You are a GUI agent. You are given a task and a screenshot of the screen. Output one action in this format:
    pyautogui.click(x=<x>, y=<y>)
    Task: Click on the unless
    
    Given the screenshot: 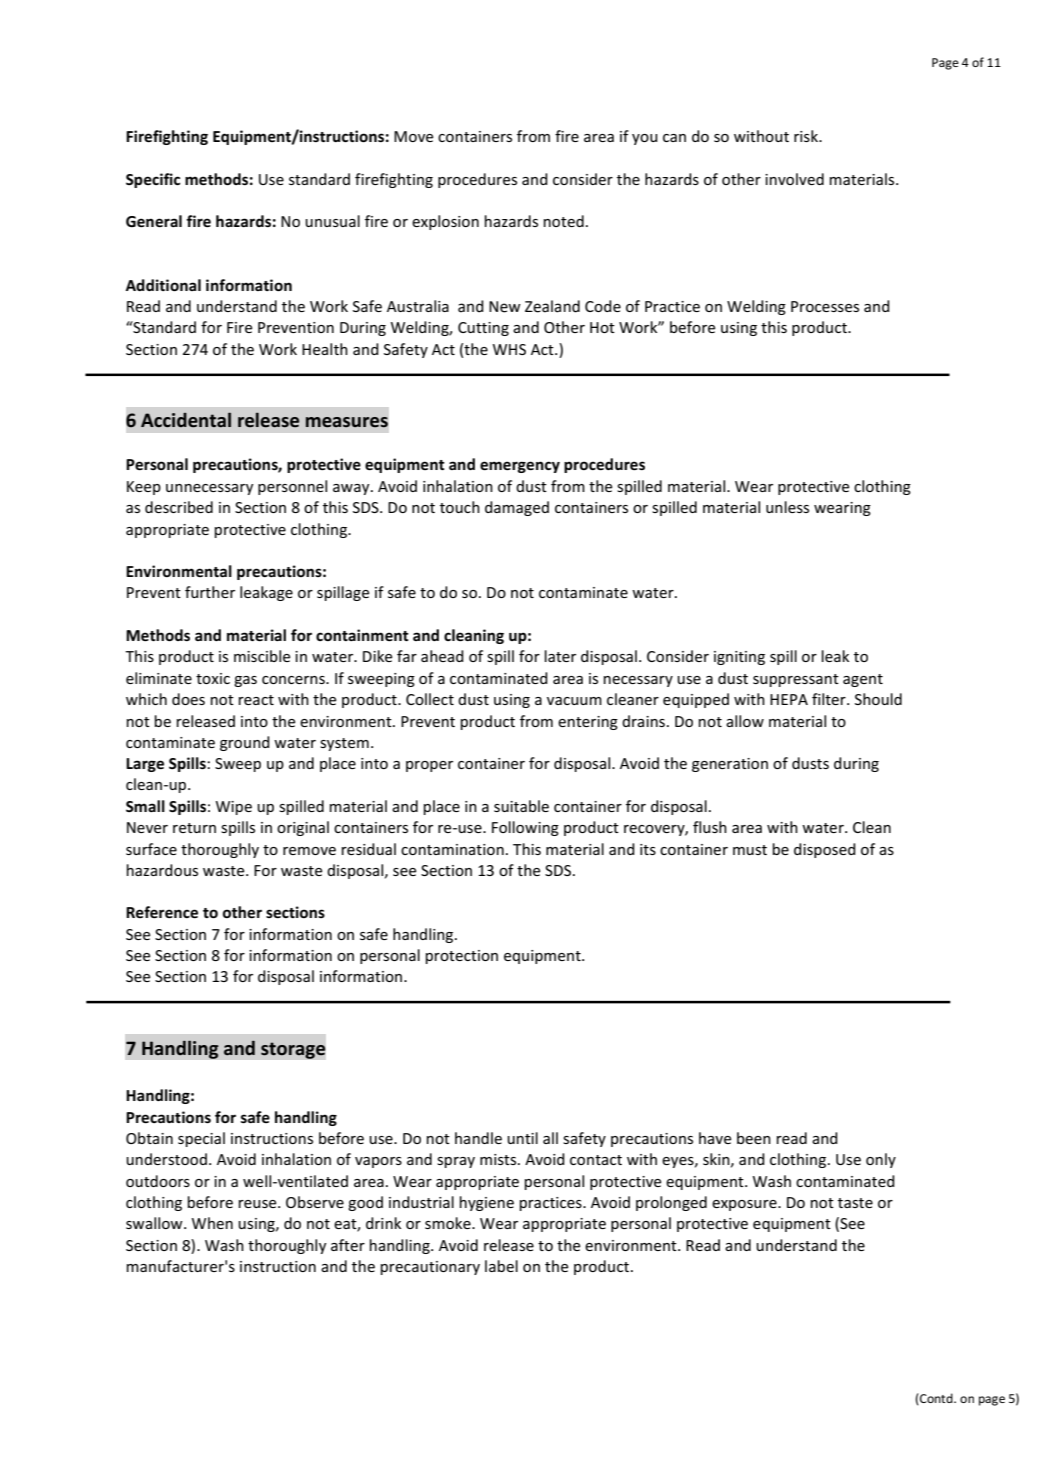 What is the action you would take?
    pyautogui.click(x=787, y=507)
